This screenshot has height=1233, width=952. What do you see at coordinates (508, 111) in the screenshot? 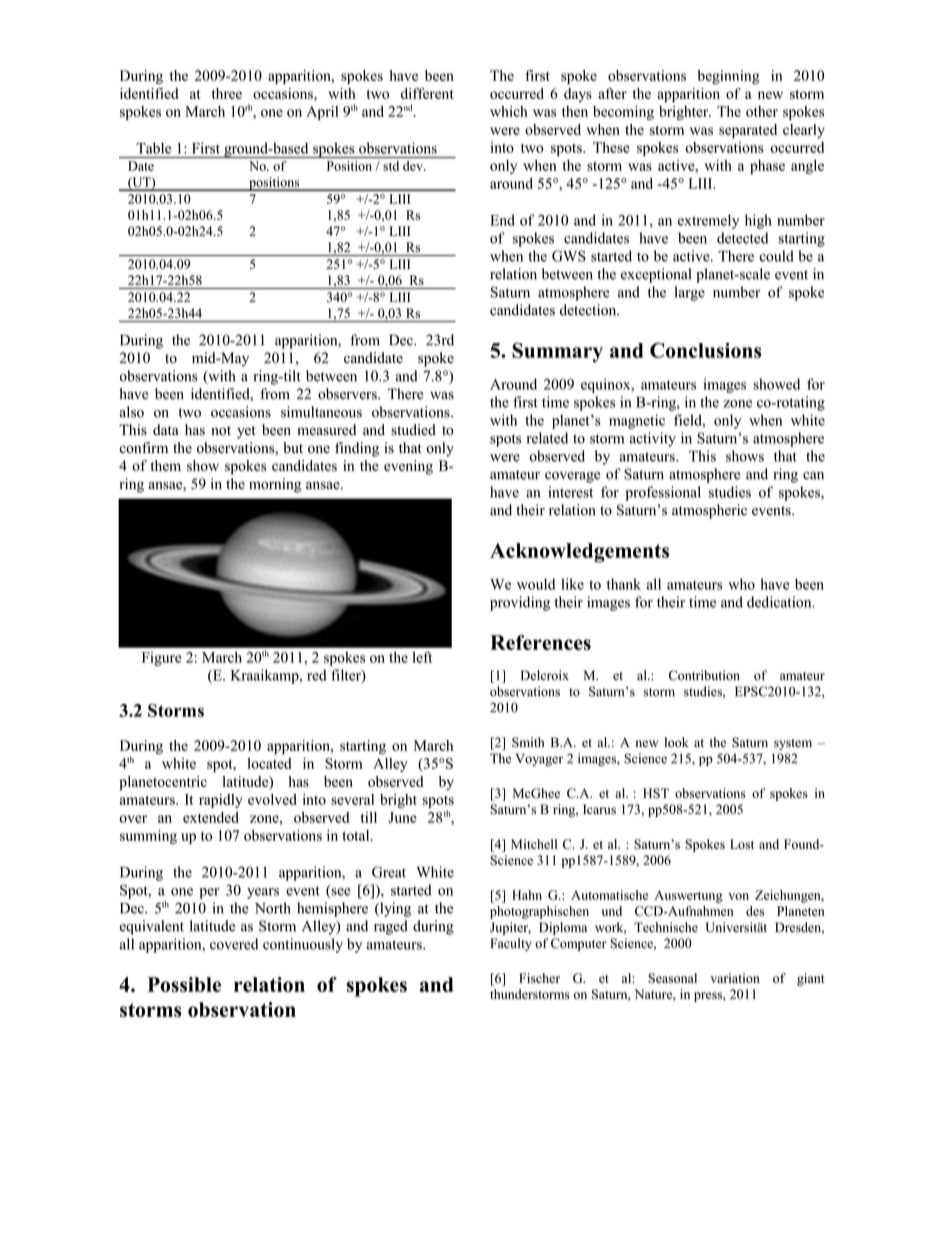
I see `which` at bounding box center [508, 111].
